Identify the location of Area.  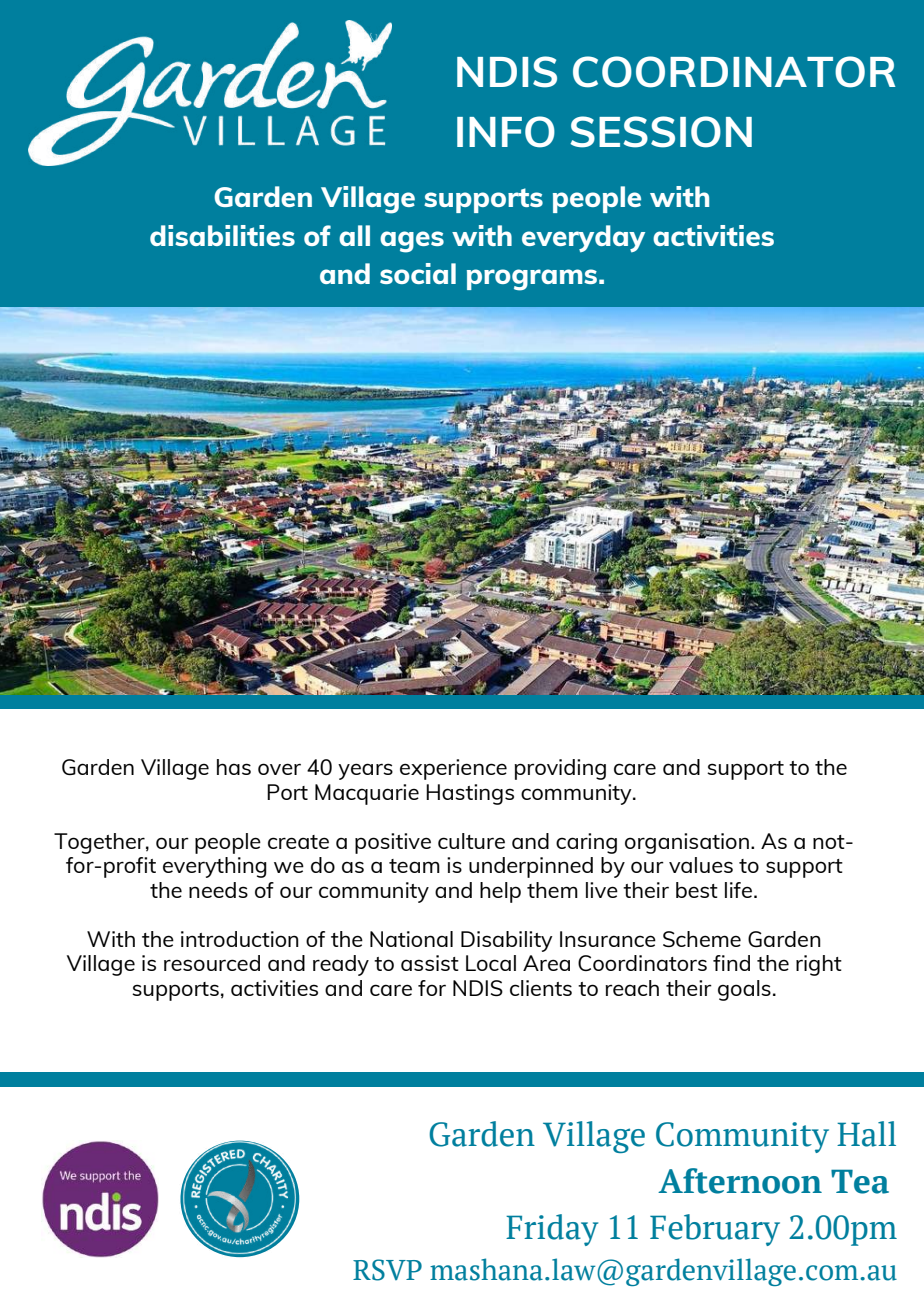
(546, 963).
